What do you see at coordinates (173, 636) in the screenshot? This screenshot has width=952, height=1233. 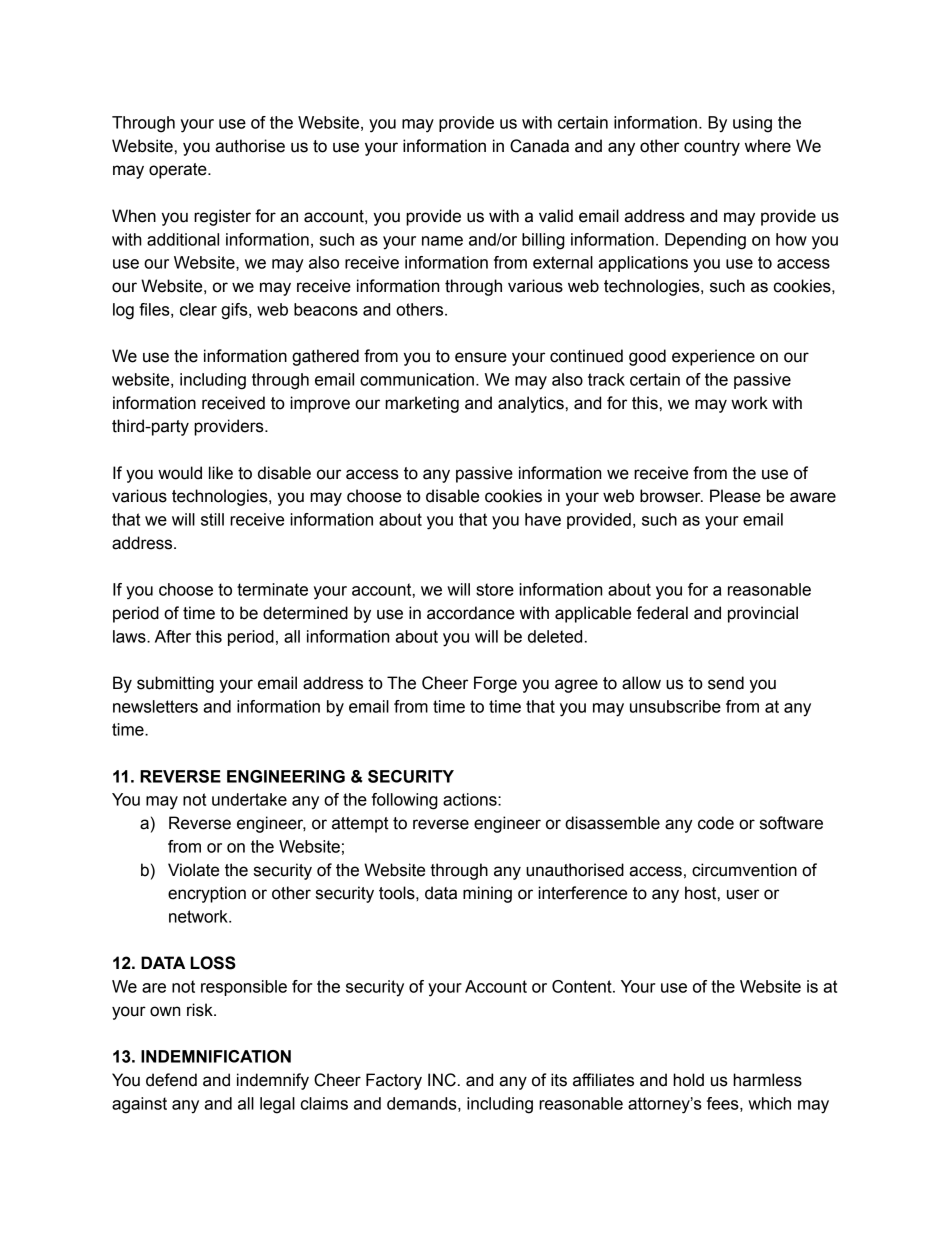 I see `After` at bounding box center [173, 636].
